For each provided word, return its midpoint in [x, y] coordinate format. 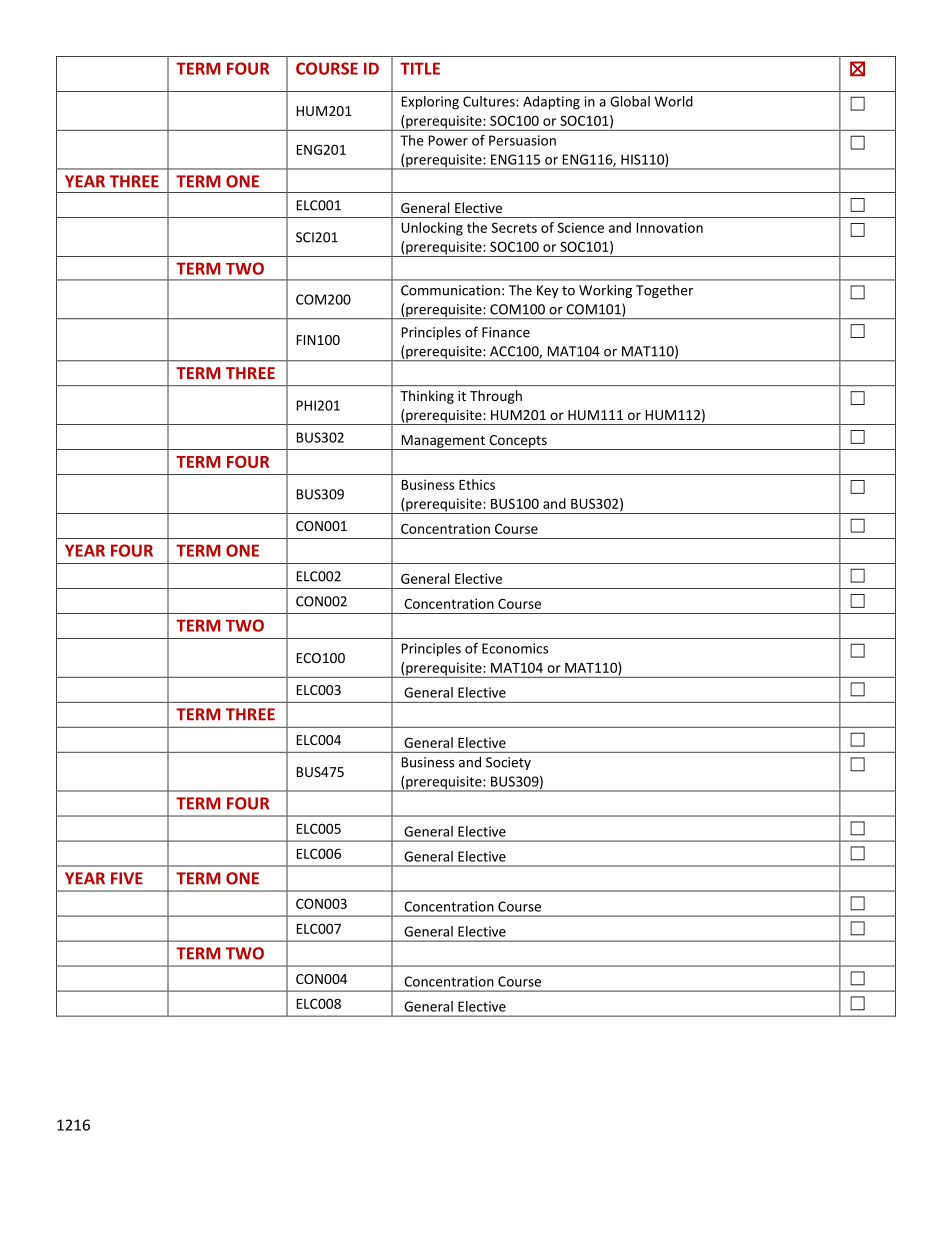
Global [630, 101]
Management [443, 442]
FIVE [127, 878]
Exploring [430, 103]
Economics [515, 648]
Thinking [427, 397]
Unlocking [432, 229]
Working [605, 291]
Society [508, 763]
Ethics [477, 484]
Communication [450, 290]
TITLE [420, 68]
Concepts [518, 442]
